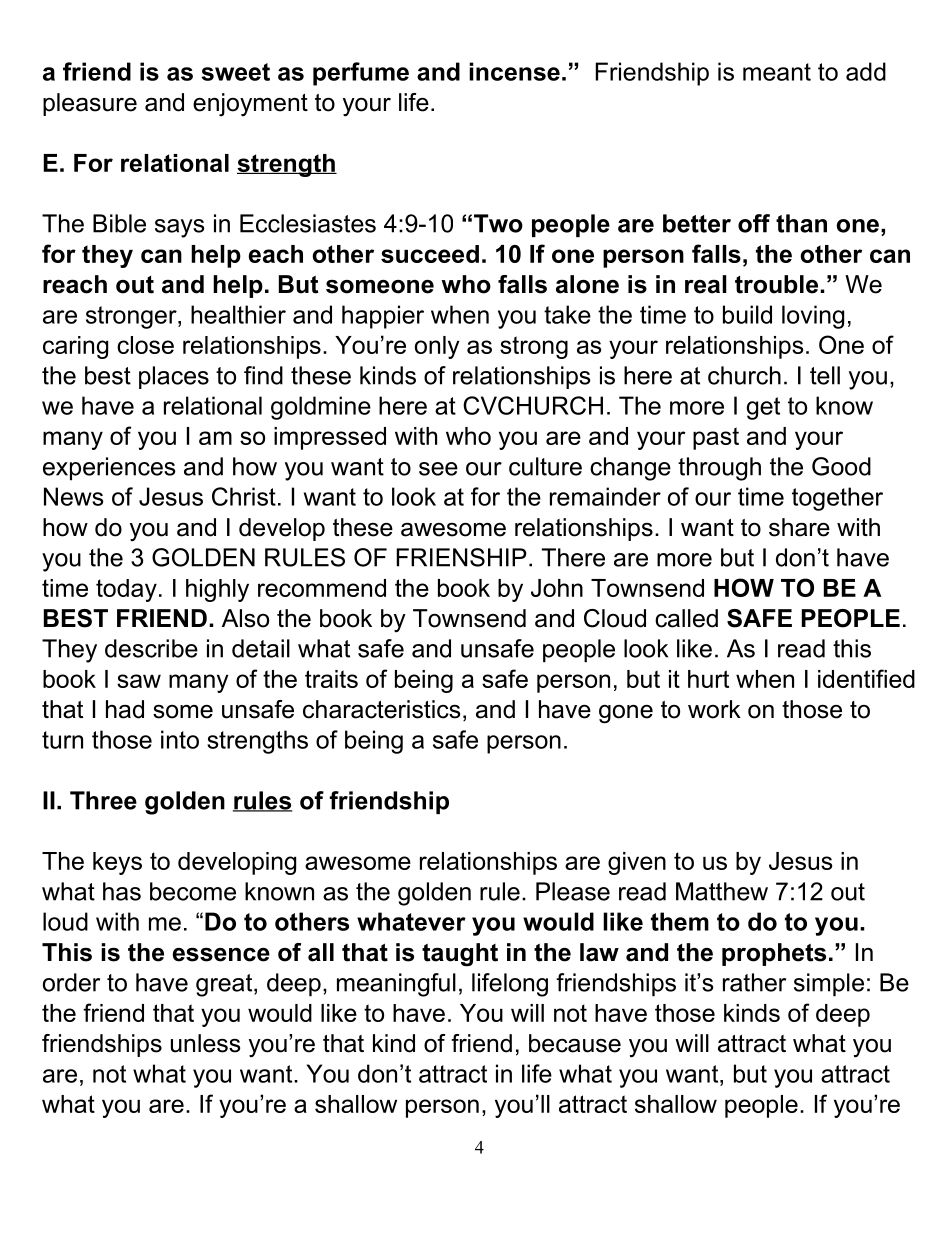 Image resolution: width=952 pixels, height=1233 pixels. What do you see at coordinates (145, 345) in the image?
I see `close` at bounding box center [145, 345].
